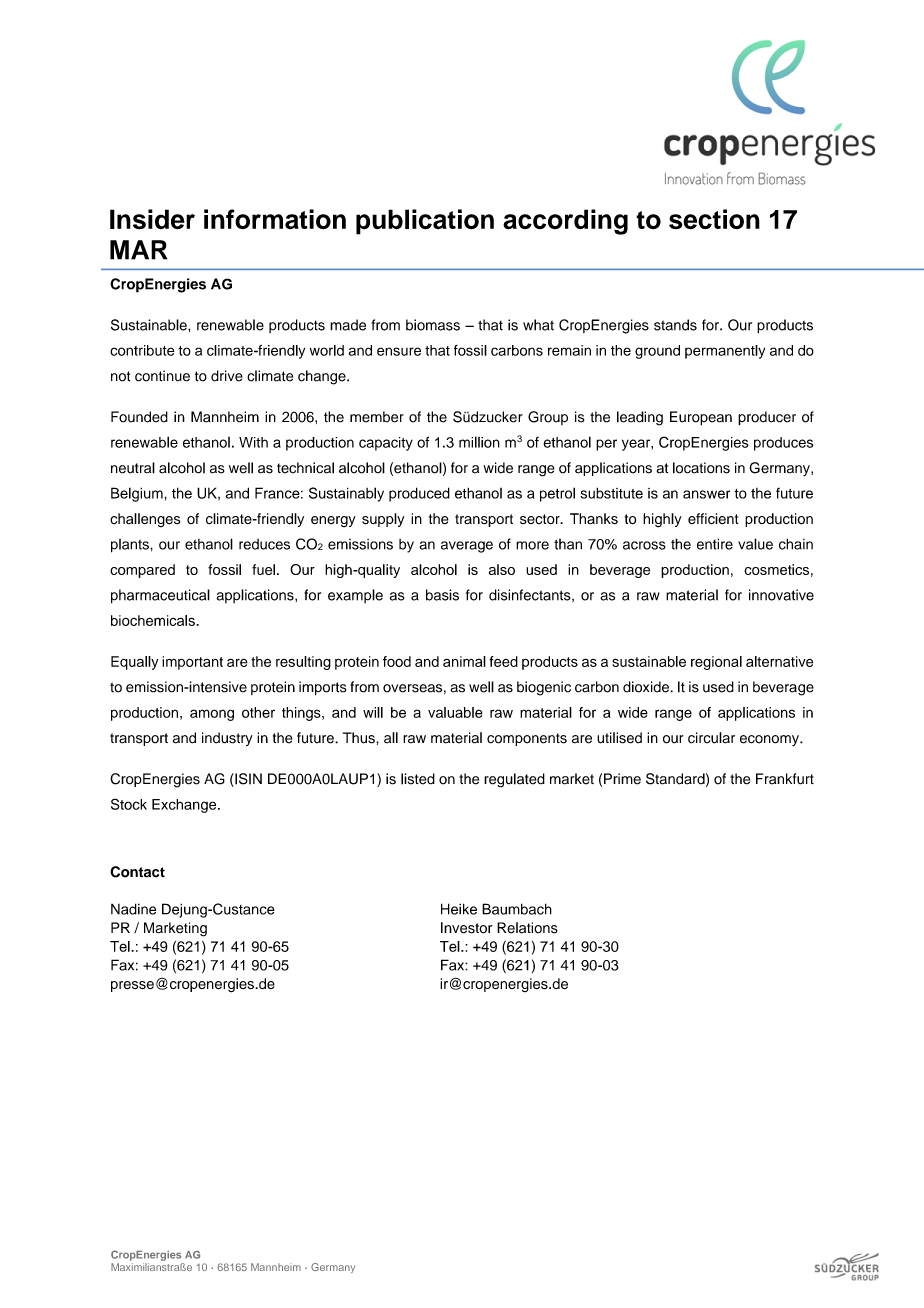 The image size is (924, 1308). I want to click on publication, so click(425, 222).
